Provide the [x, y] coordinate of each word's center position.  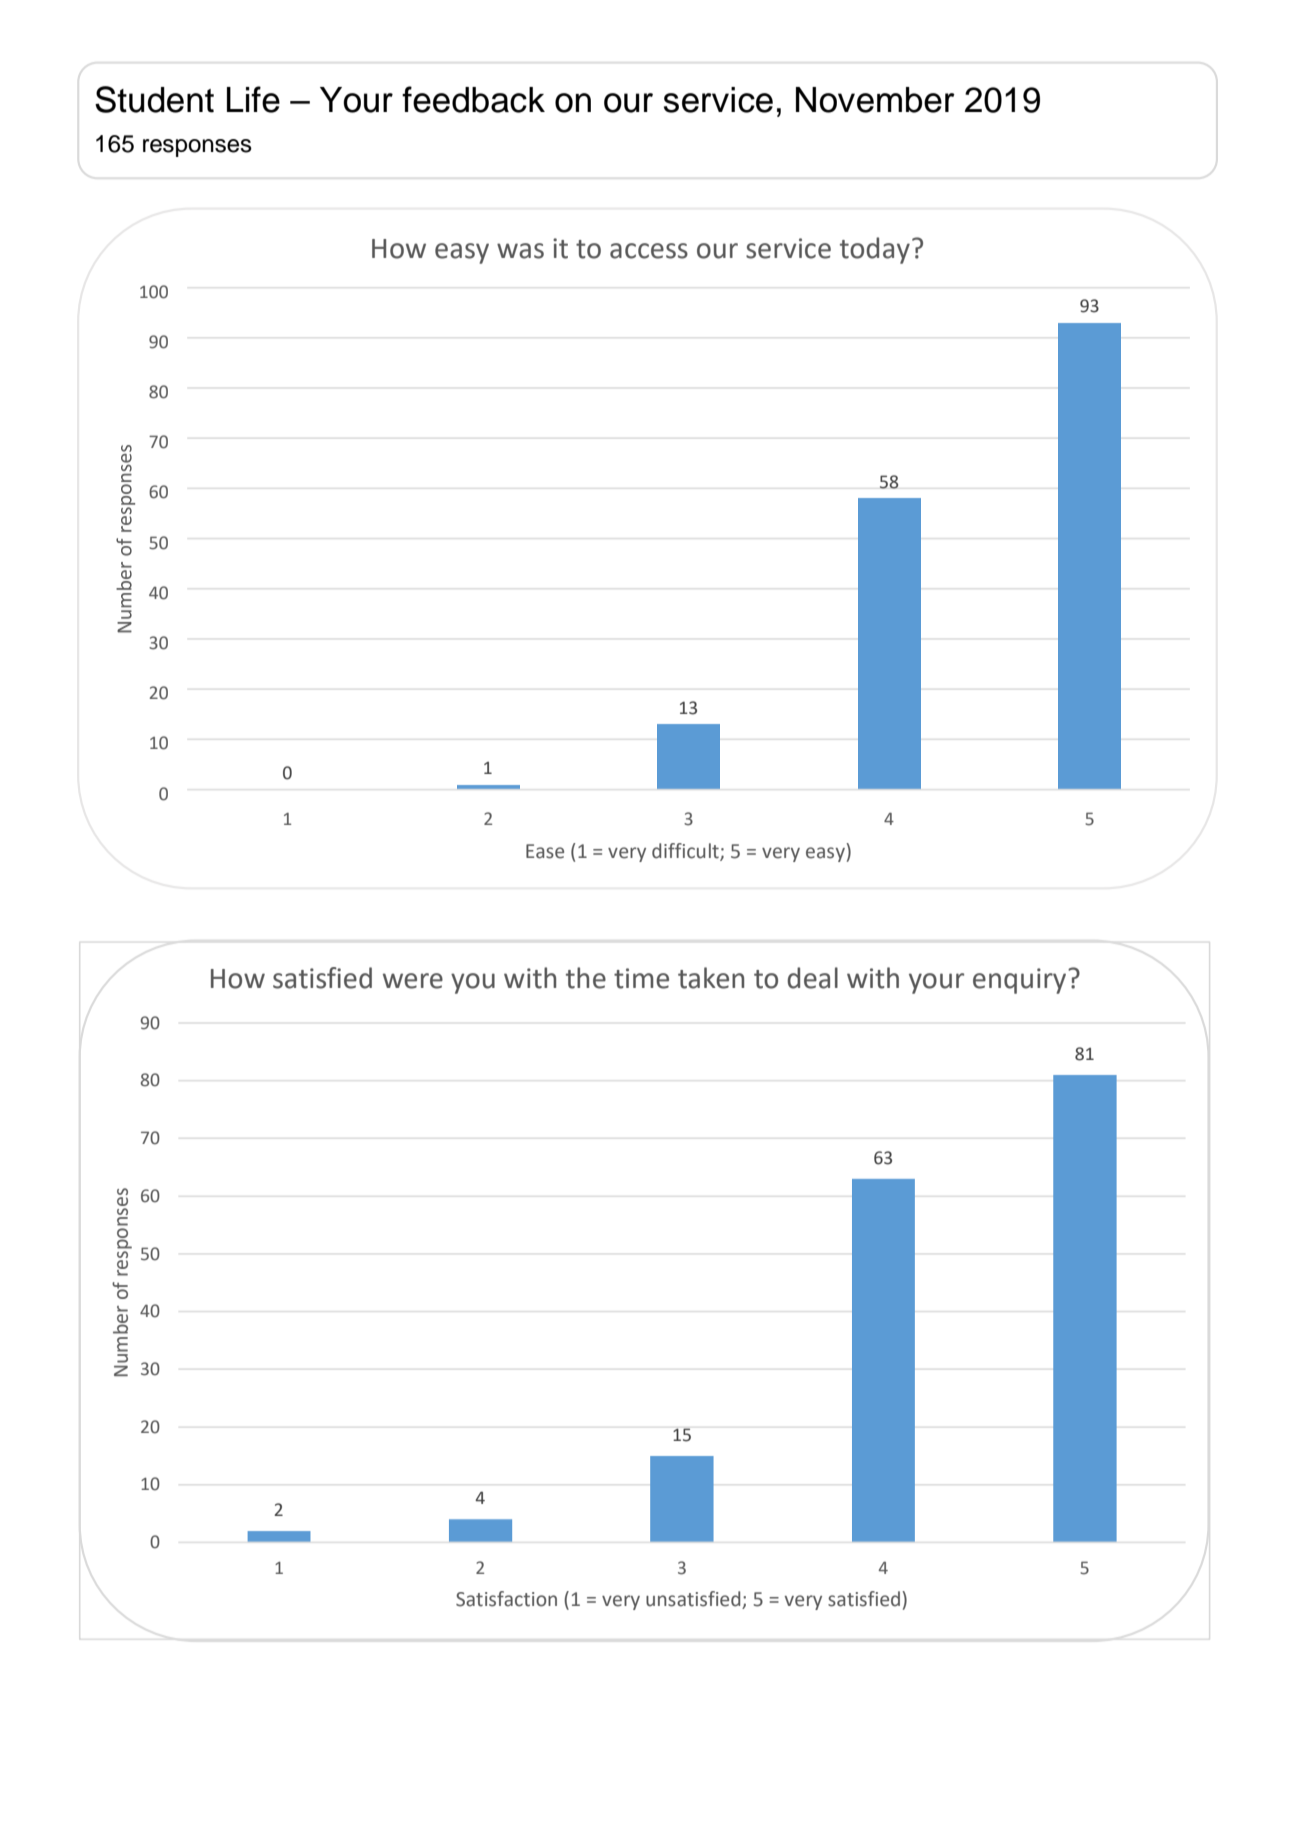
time [641, 978]
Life [253, 99]
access [649, 251]
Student [154, 99]
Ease [545, 851]
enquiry [1021, 981]
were [413, 981]
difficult [686, 852]
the [586, 978]
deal [812, 978]
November [875, 100]
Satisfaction [506, 1599]
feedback [473, 99]
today [875, 250]
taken [711, 978]
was [520, 251]
